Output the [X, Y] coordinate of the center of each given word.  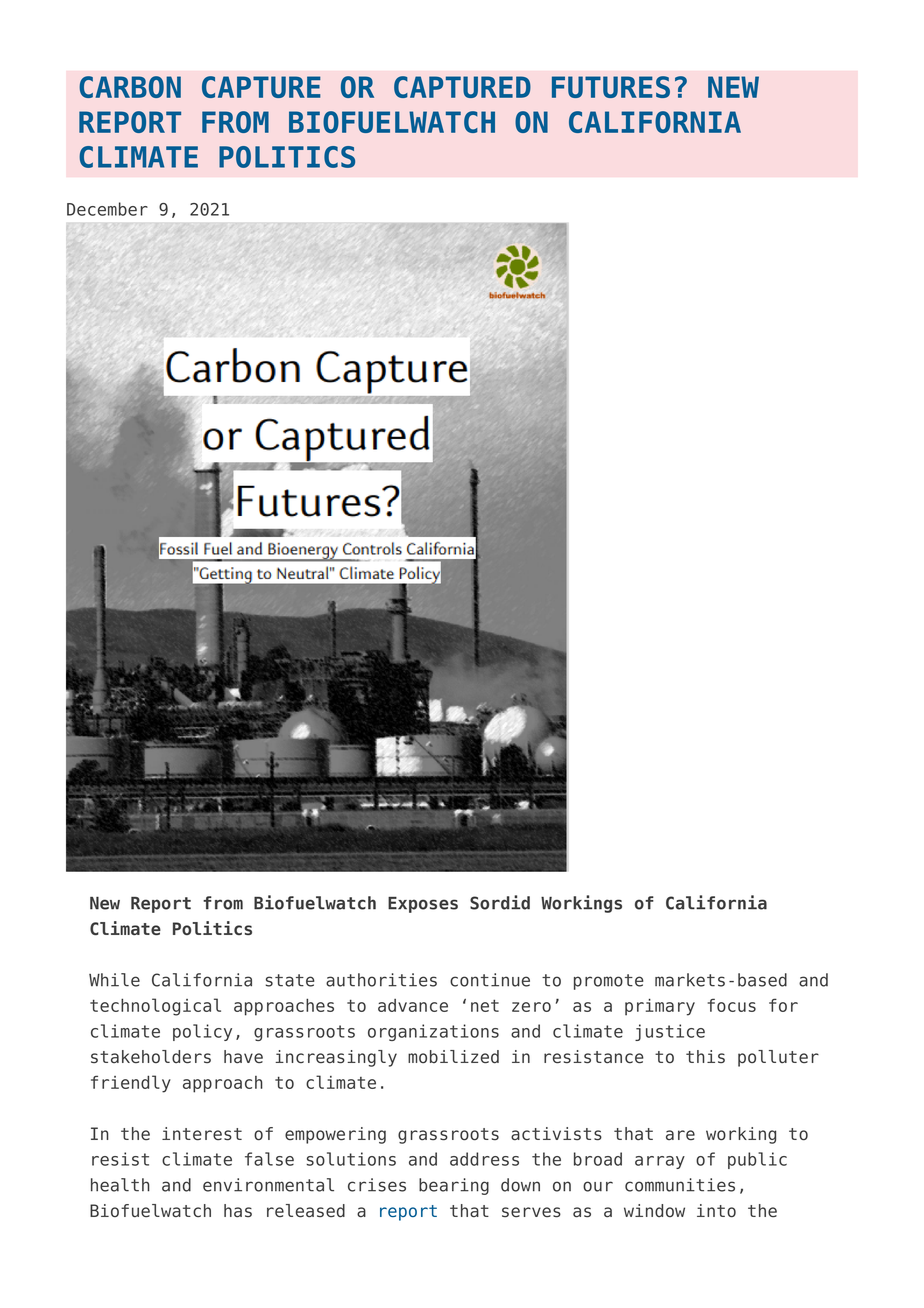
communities [680, 1185]
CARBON [130, 87]
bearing [454, 1186]
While [114, 980]
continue [490, 980]
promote [608, 982]
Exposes [423, 905]
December [107, 209]
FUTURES [611, 87]
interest [202, 1134]
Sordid [500, 902]
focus [732, 1005]
